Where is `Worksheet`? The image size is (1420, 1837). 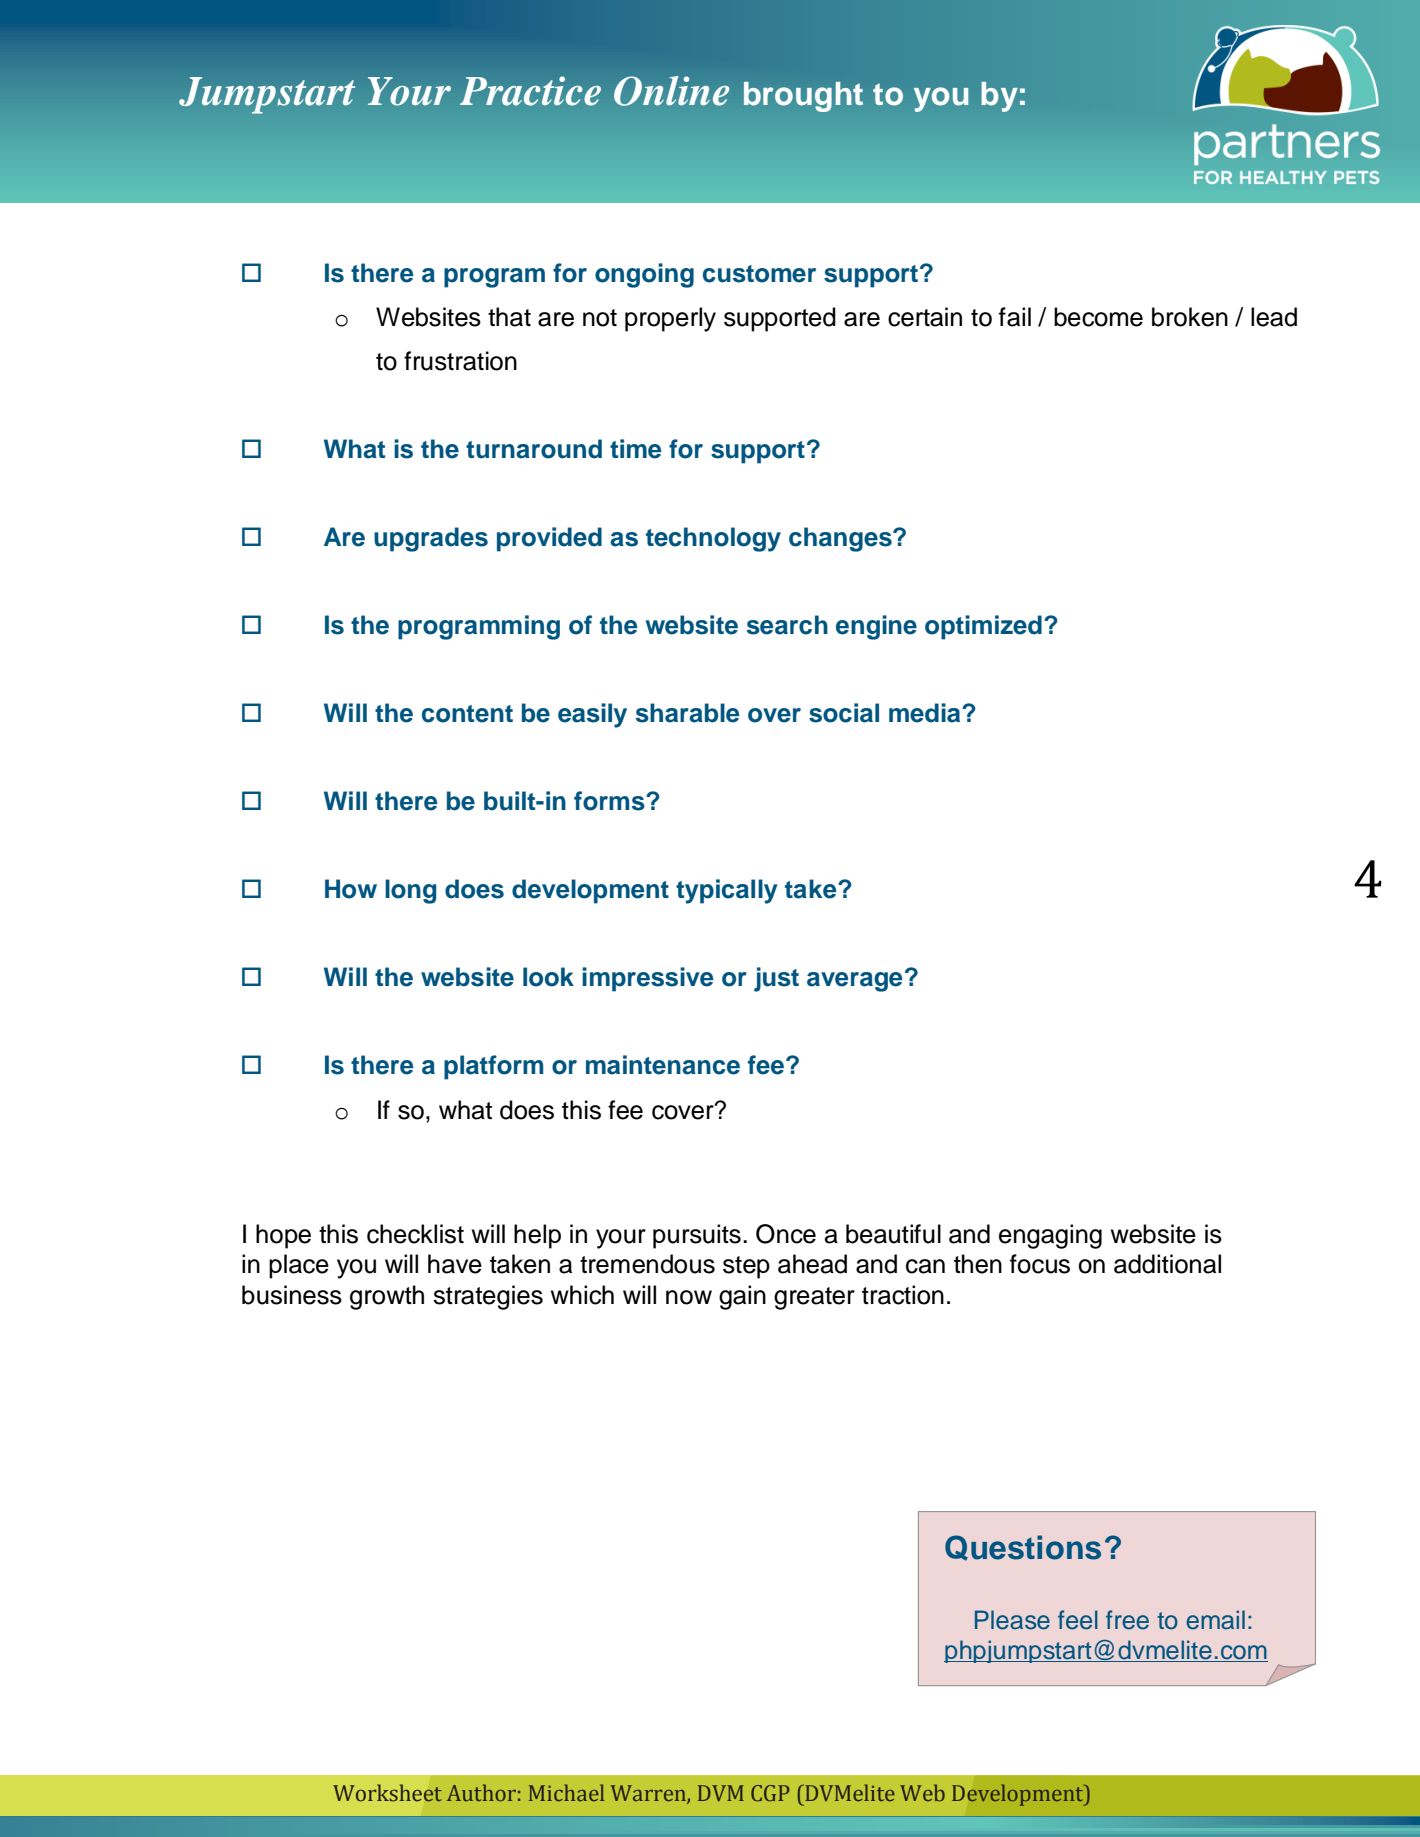
Worksheet is located at coordinates (387, 1793).
